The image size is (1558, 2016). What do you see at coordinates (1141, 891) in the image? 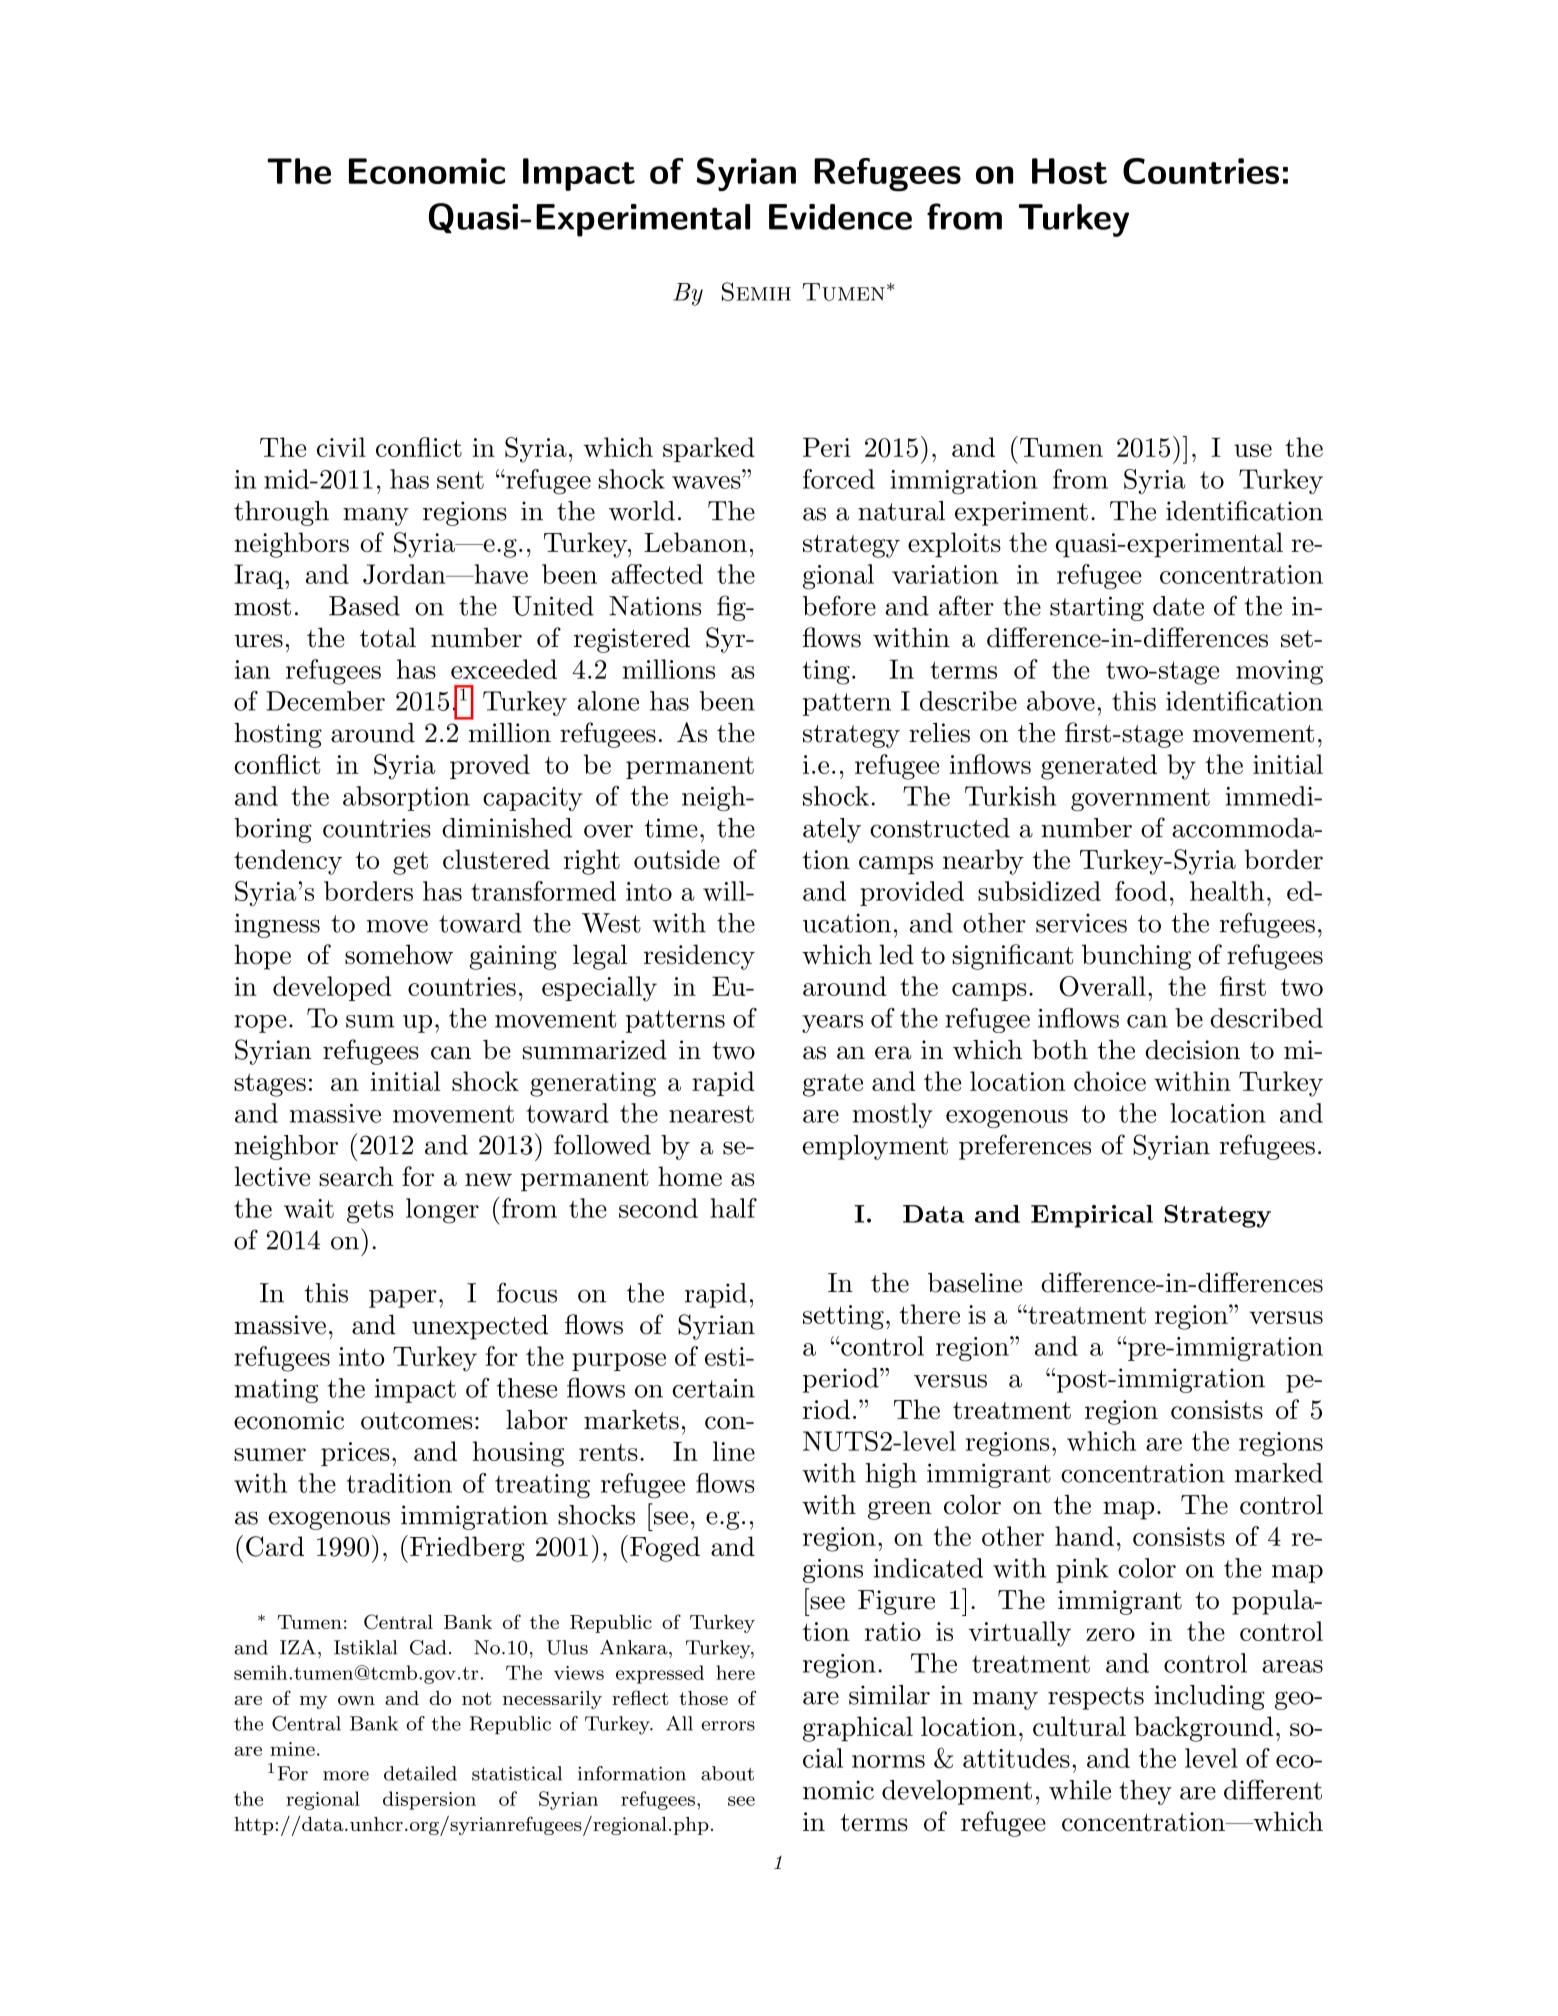
I see `food` at bounding box center [1141, 891].
